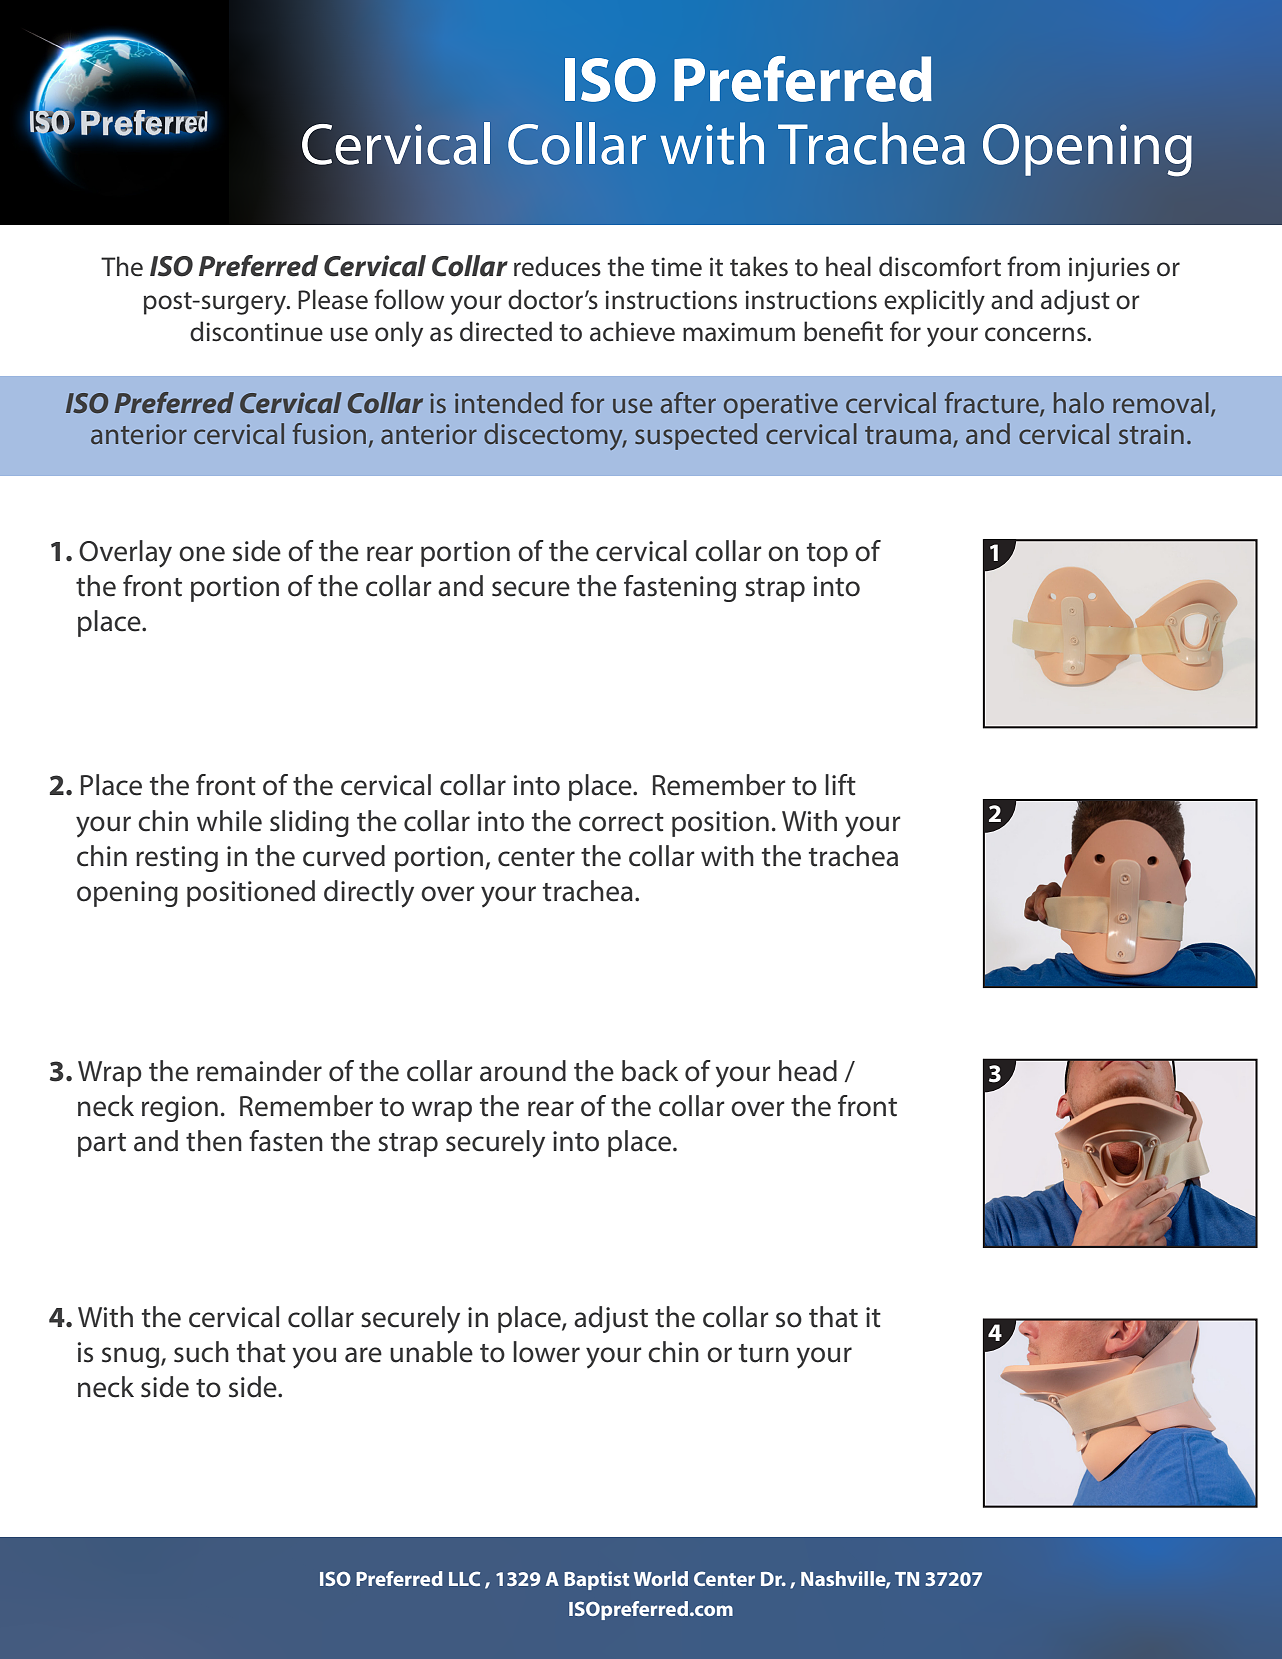 The image size is (1282, 1659). I want to click on back, so click(650, 1071).
